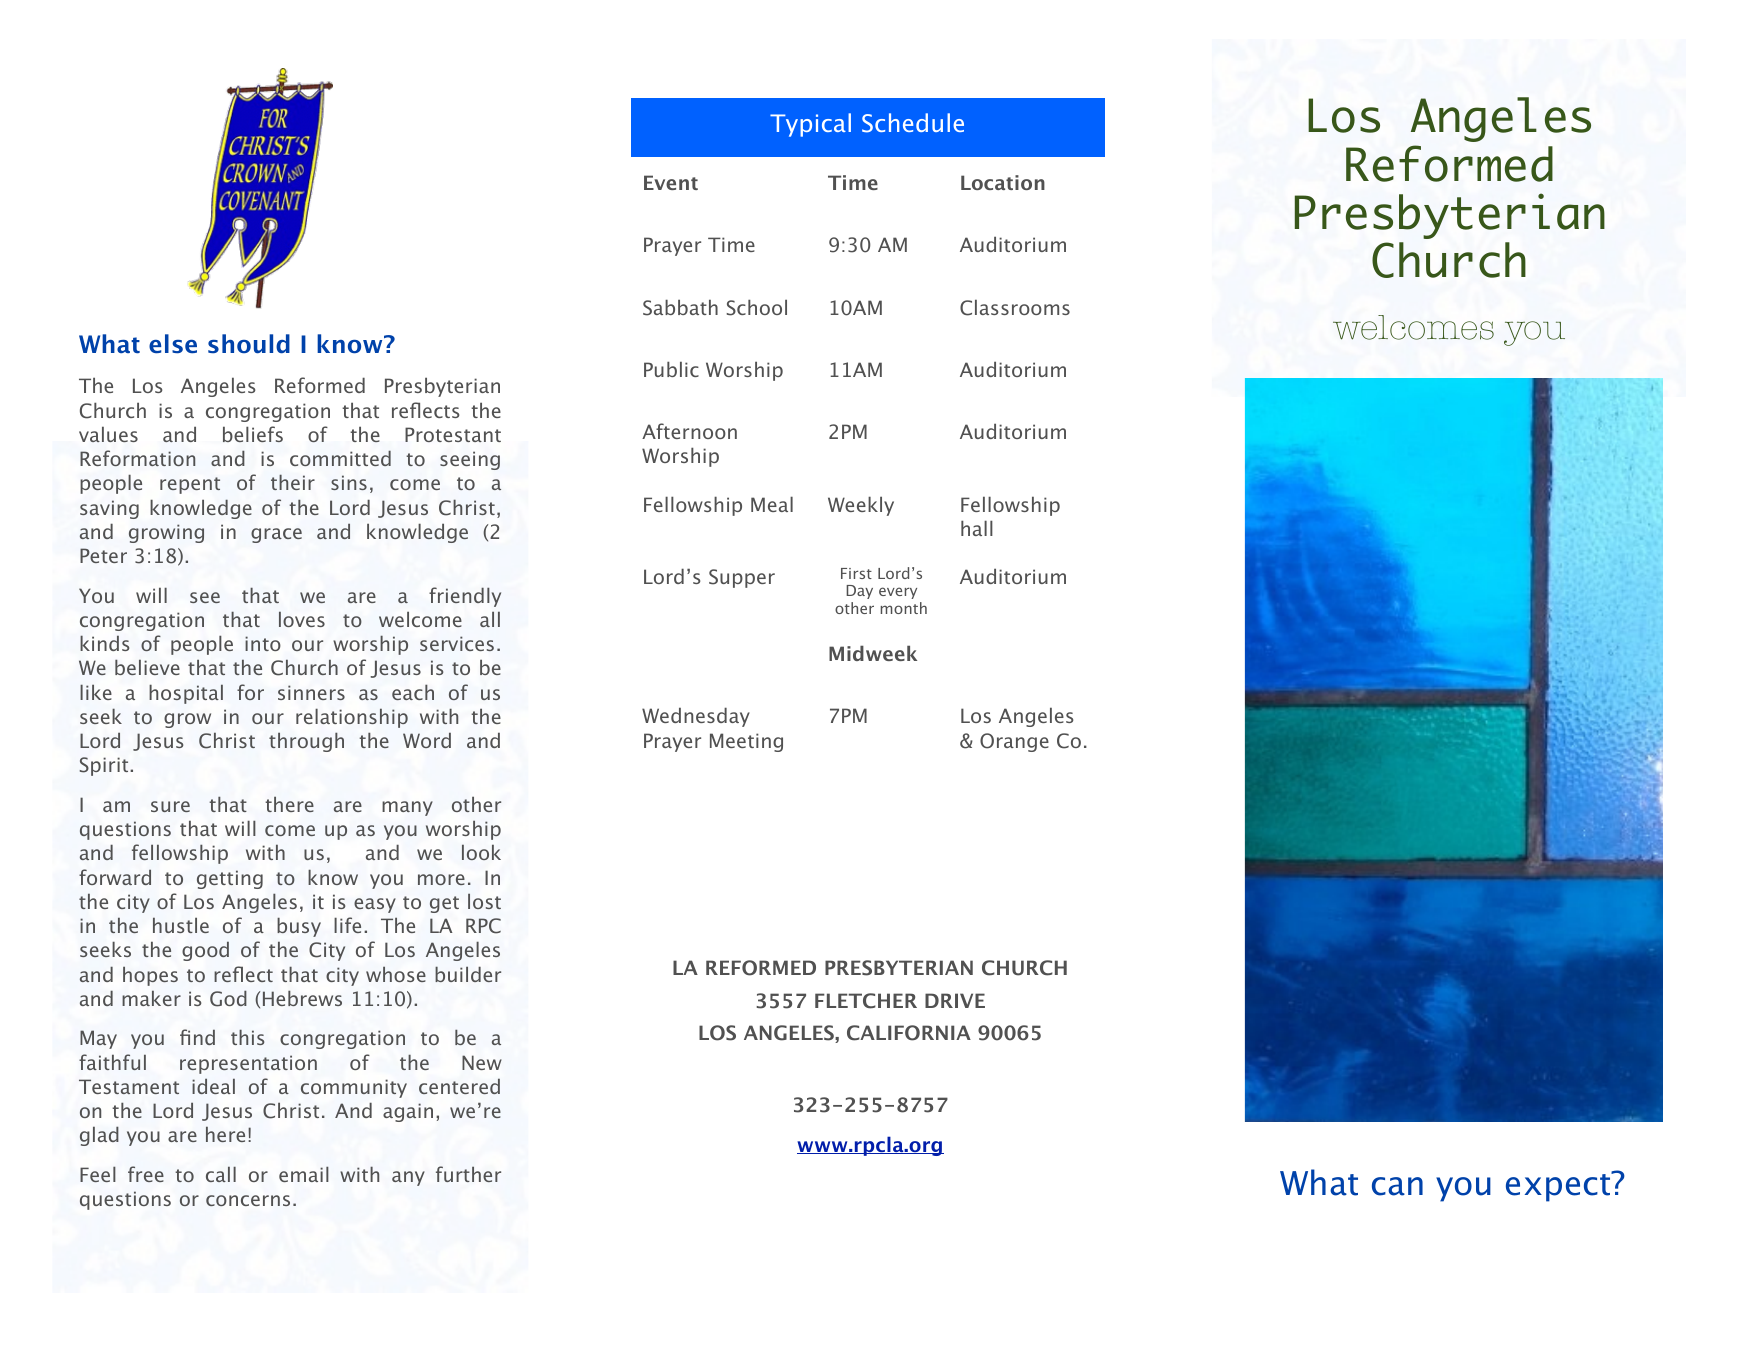 The image size is (1745, 1348). What do you see at coordinates (671, 182) in the document?
I see `Event` at bounding box center [671, 182].
